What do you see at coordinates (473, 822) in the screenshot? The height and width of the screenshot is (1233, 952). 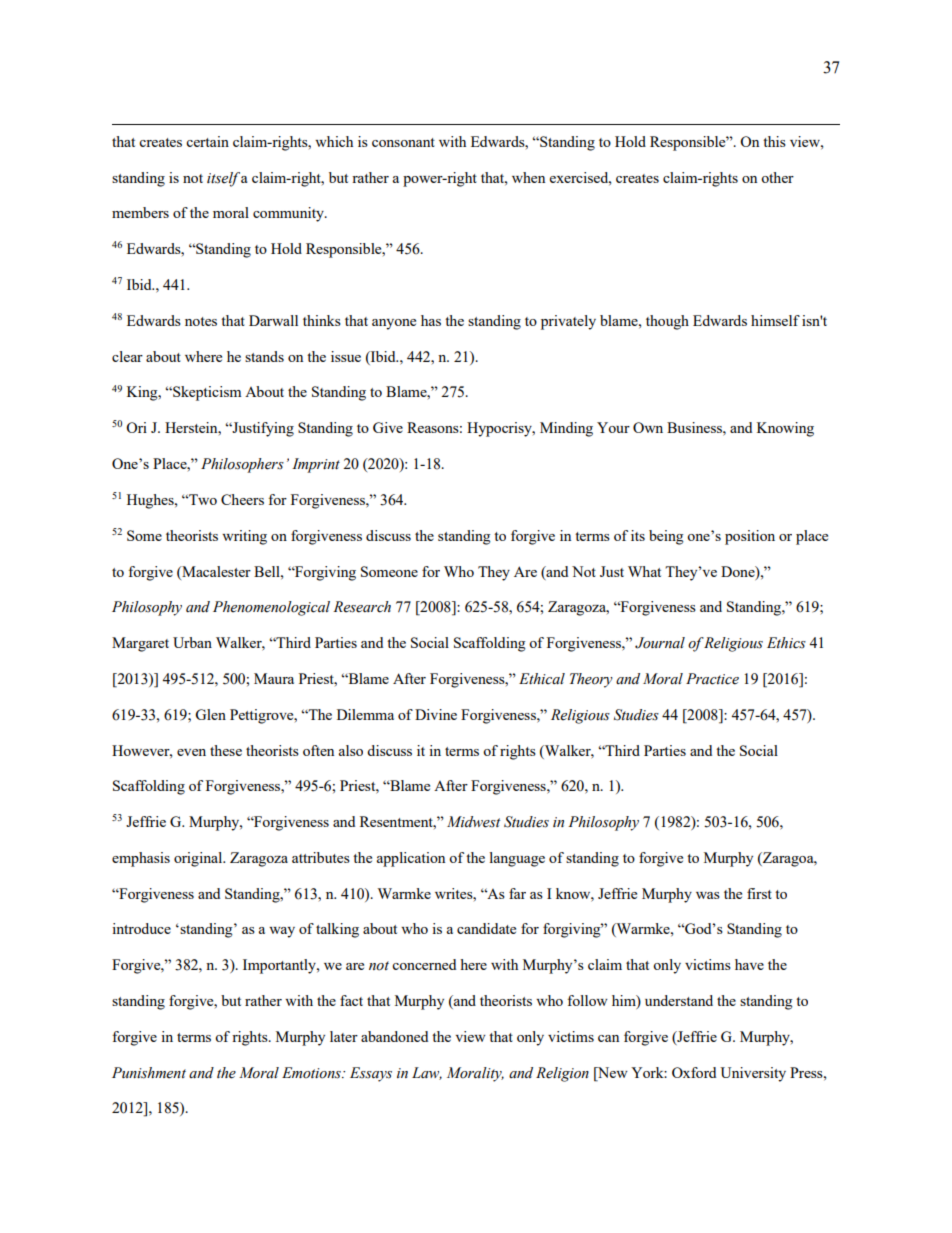 I see `Midwest` at bounding box center [473, 822].
